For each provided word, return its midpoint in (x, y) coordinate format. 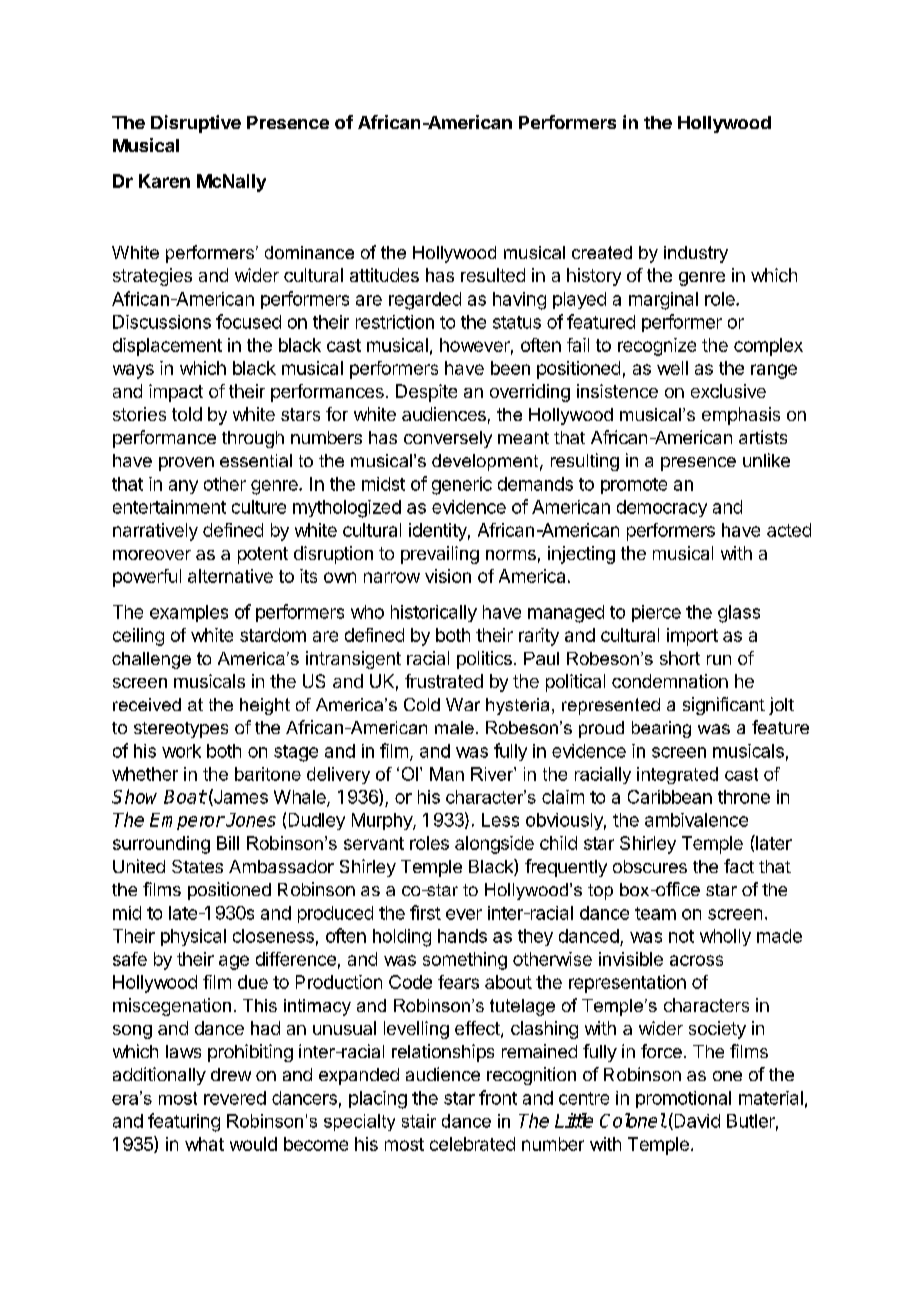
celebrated (472, 1144)
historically (434, 613)
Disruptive (196, 124)
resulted (493, 275)
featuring (184, 1122)
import (692, 637)
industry (696, 254)
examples (189, 613)
